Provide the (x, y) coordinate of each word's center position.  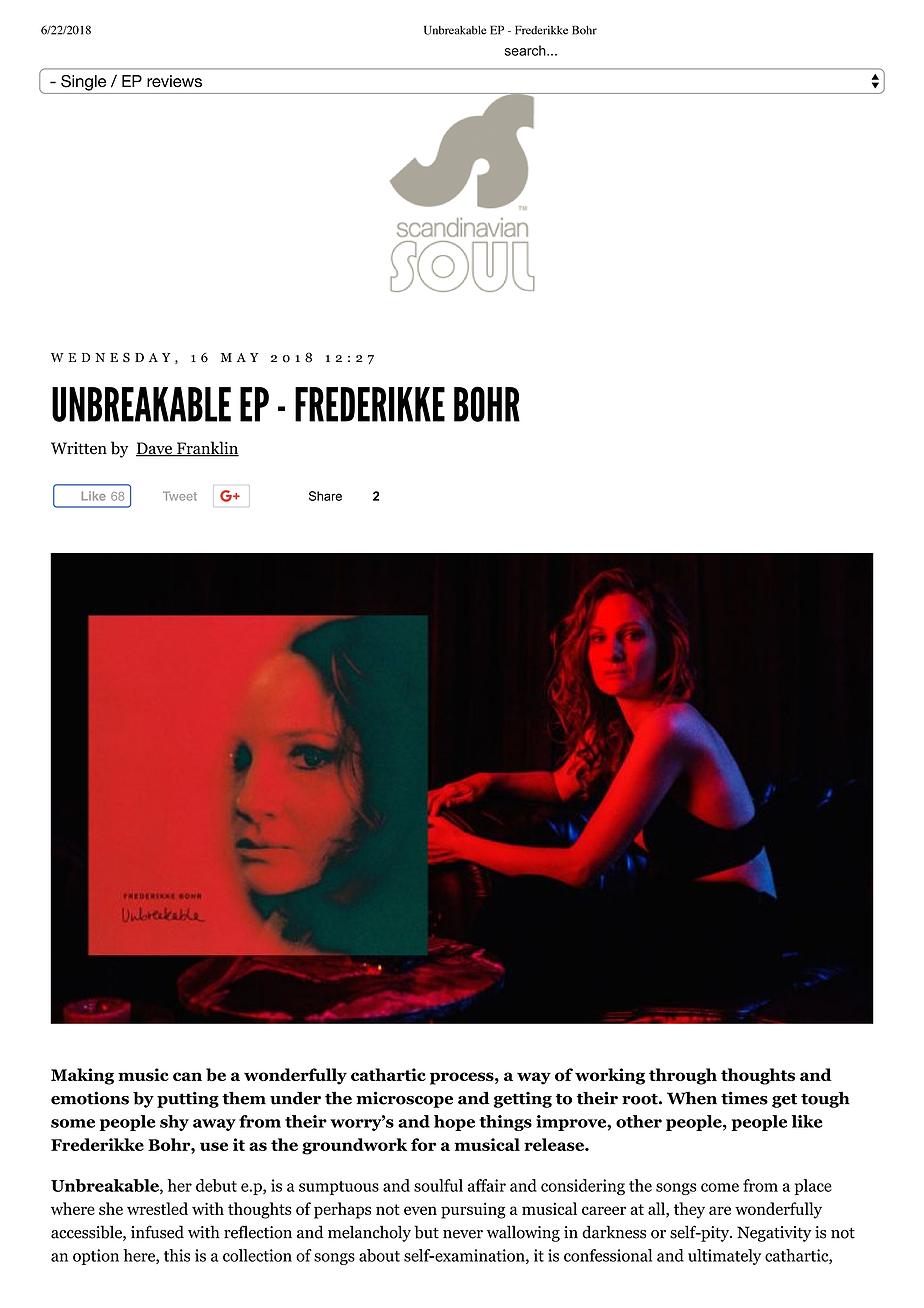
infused (157, 1232)
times (744, 1098)
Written (79, 448)
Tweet (180, 496)
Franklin (207, 449)
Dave (155, 449)
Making (82, 1076)
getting (522, 1100)
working (610, 1076)
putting (188, 1099)
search (526, 50)
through (683, 1076)
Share (325, 496)
